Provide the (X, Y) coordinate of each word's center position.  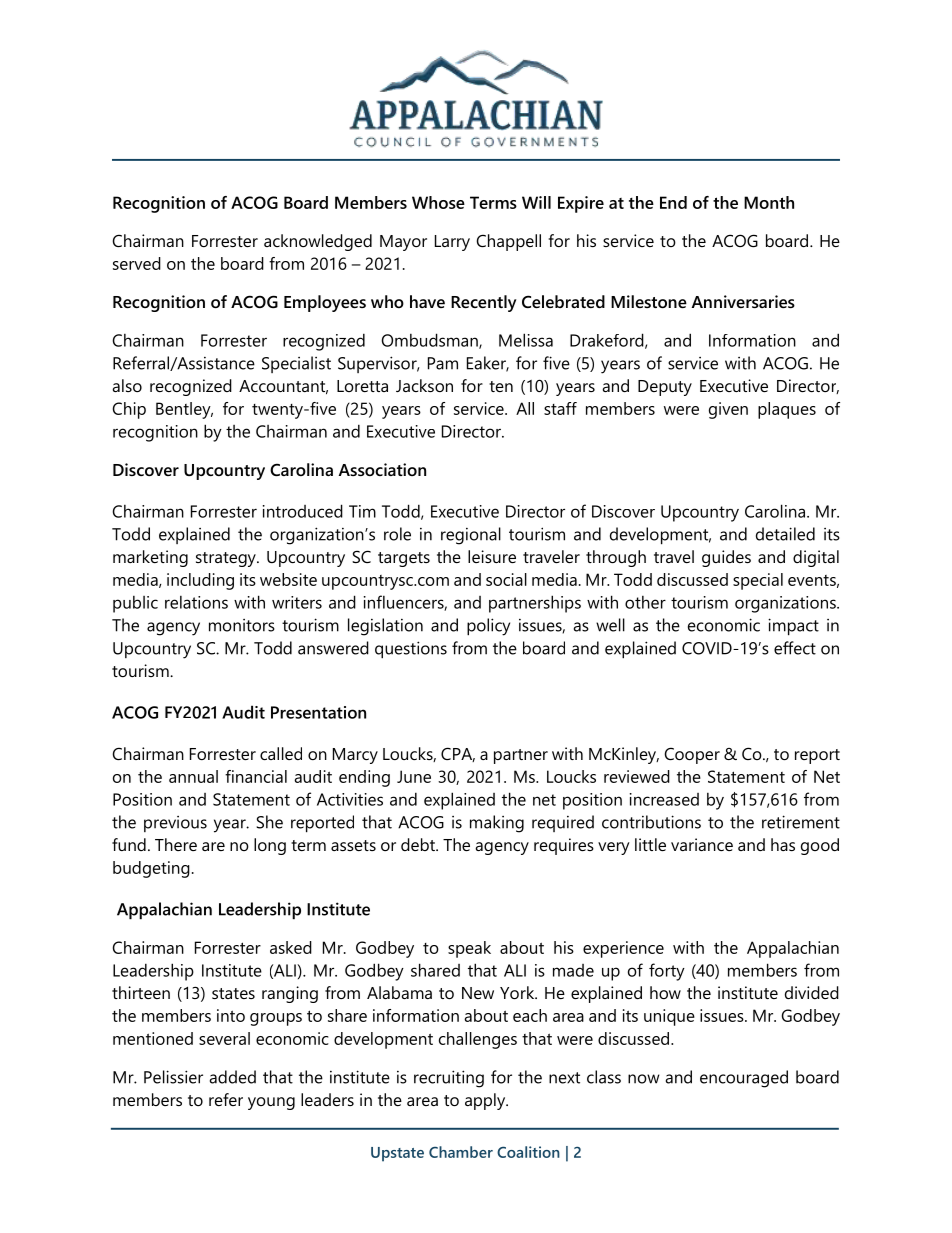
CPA (458, 754)
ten (501, 386)
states (233, 993)
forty (667, 972)
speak (469, 949)
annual (193, 776)
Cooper (692, 755)
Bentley (184, 410)
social (506, 579)
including (200, 581)
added (233, 1077)
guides (726, 558)
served (137, 263)
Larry (452, 243)
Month (769, 202)
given (728, 410)
